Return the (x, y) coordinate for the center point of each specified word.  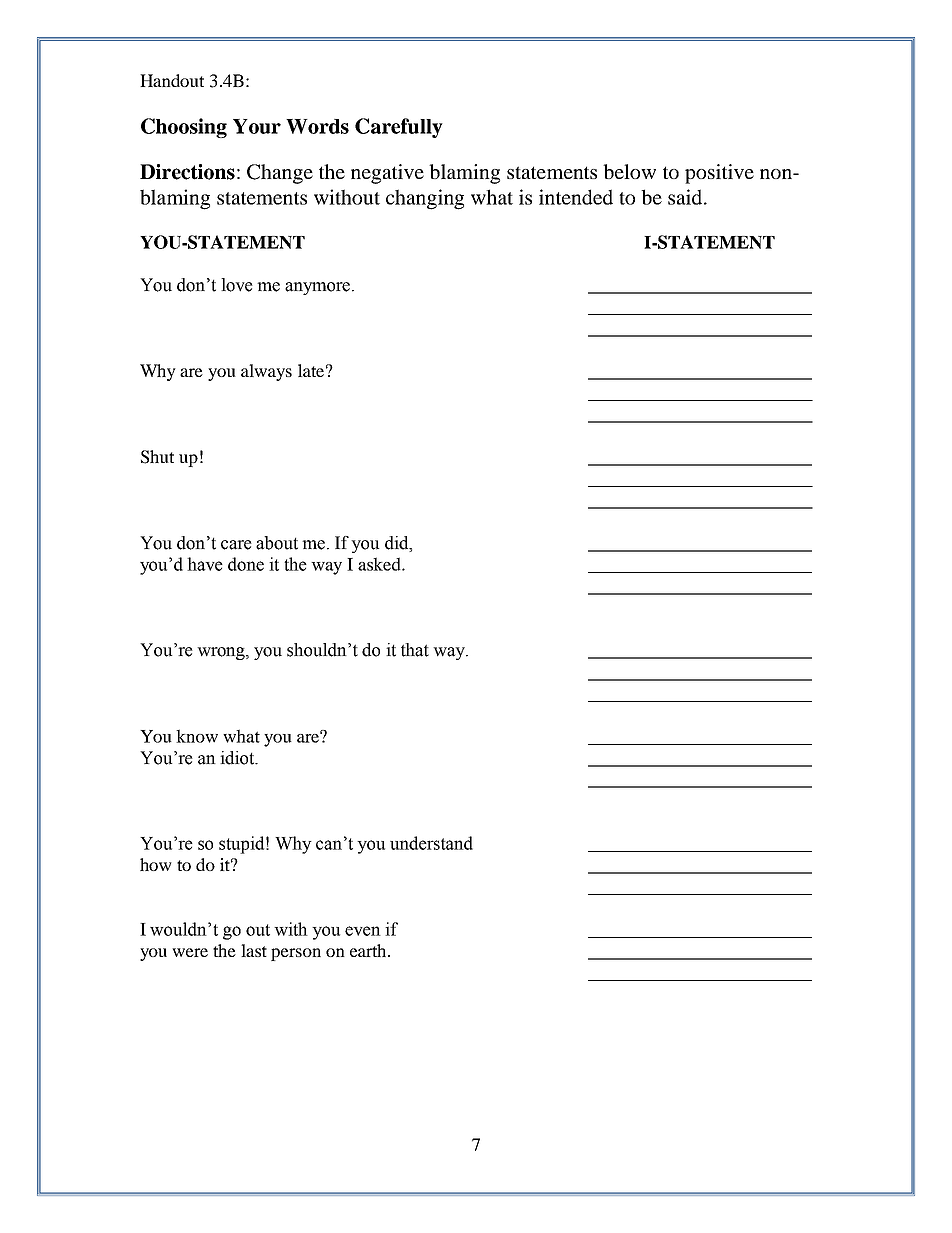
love (237, 285)
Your (257, 126)
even (363, 931)
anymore (317, 288)
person (296, 954)
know (197, 736)
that (415, 650)
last (254, 950)
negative (387, 174)
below (629, 171)
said (686, 197)
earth (369, 950)
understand (431, 843)
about (277, 543)
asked (380, 564)
